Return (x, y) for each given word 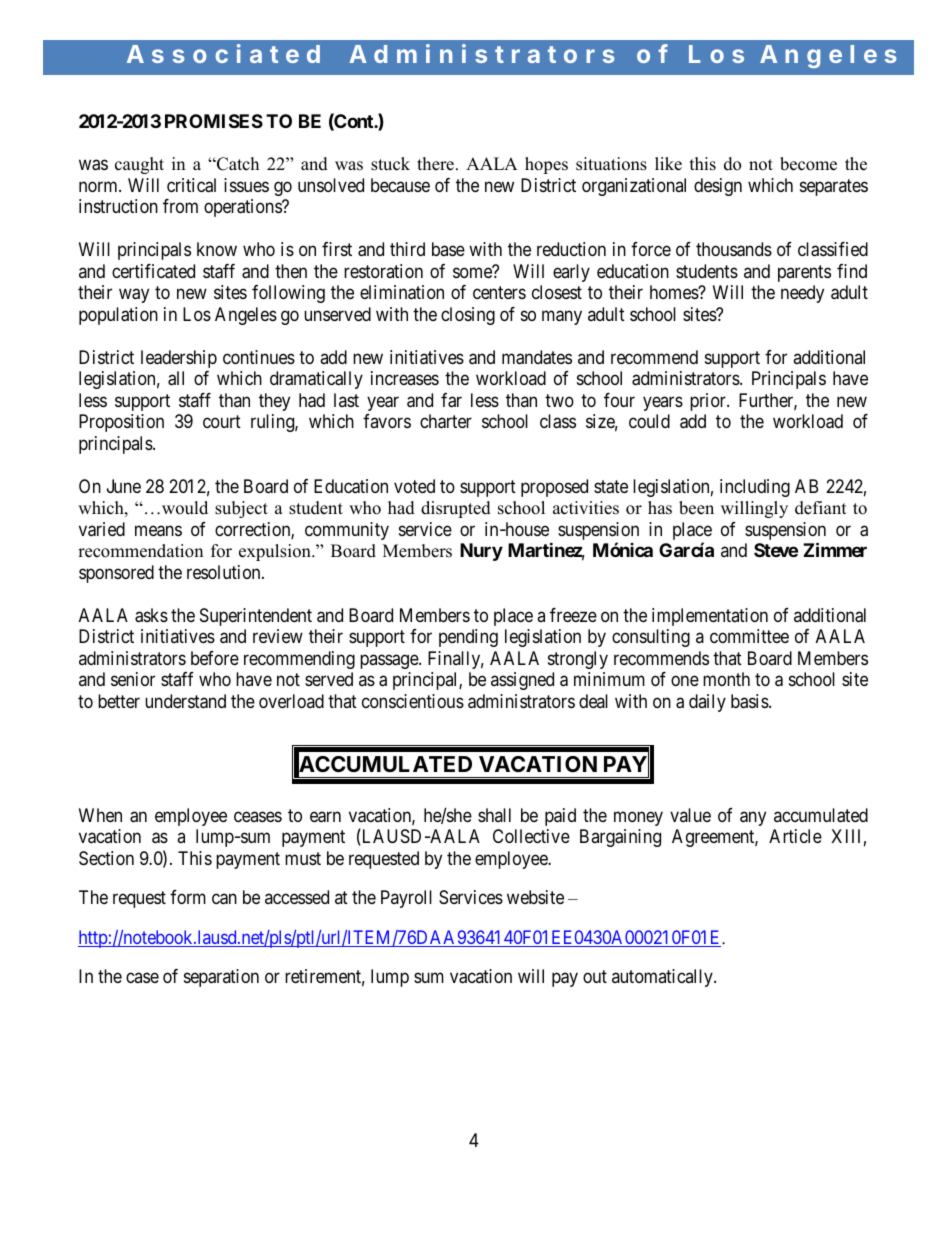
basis (750, 701)
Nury (481, 552)
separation (221, 978)
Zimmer (835, 549)
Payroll (406, 899)
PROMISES (214, 121)
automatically (663, 978)
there (435, 164)
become (808, 164)
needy (802, 294)
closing (468, 316)
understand (185, 701)
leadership (179, 359)
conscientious (413, 701)
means (158, 531)
